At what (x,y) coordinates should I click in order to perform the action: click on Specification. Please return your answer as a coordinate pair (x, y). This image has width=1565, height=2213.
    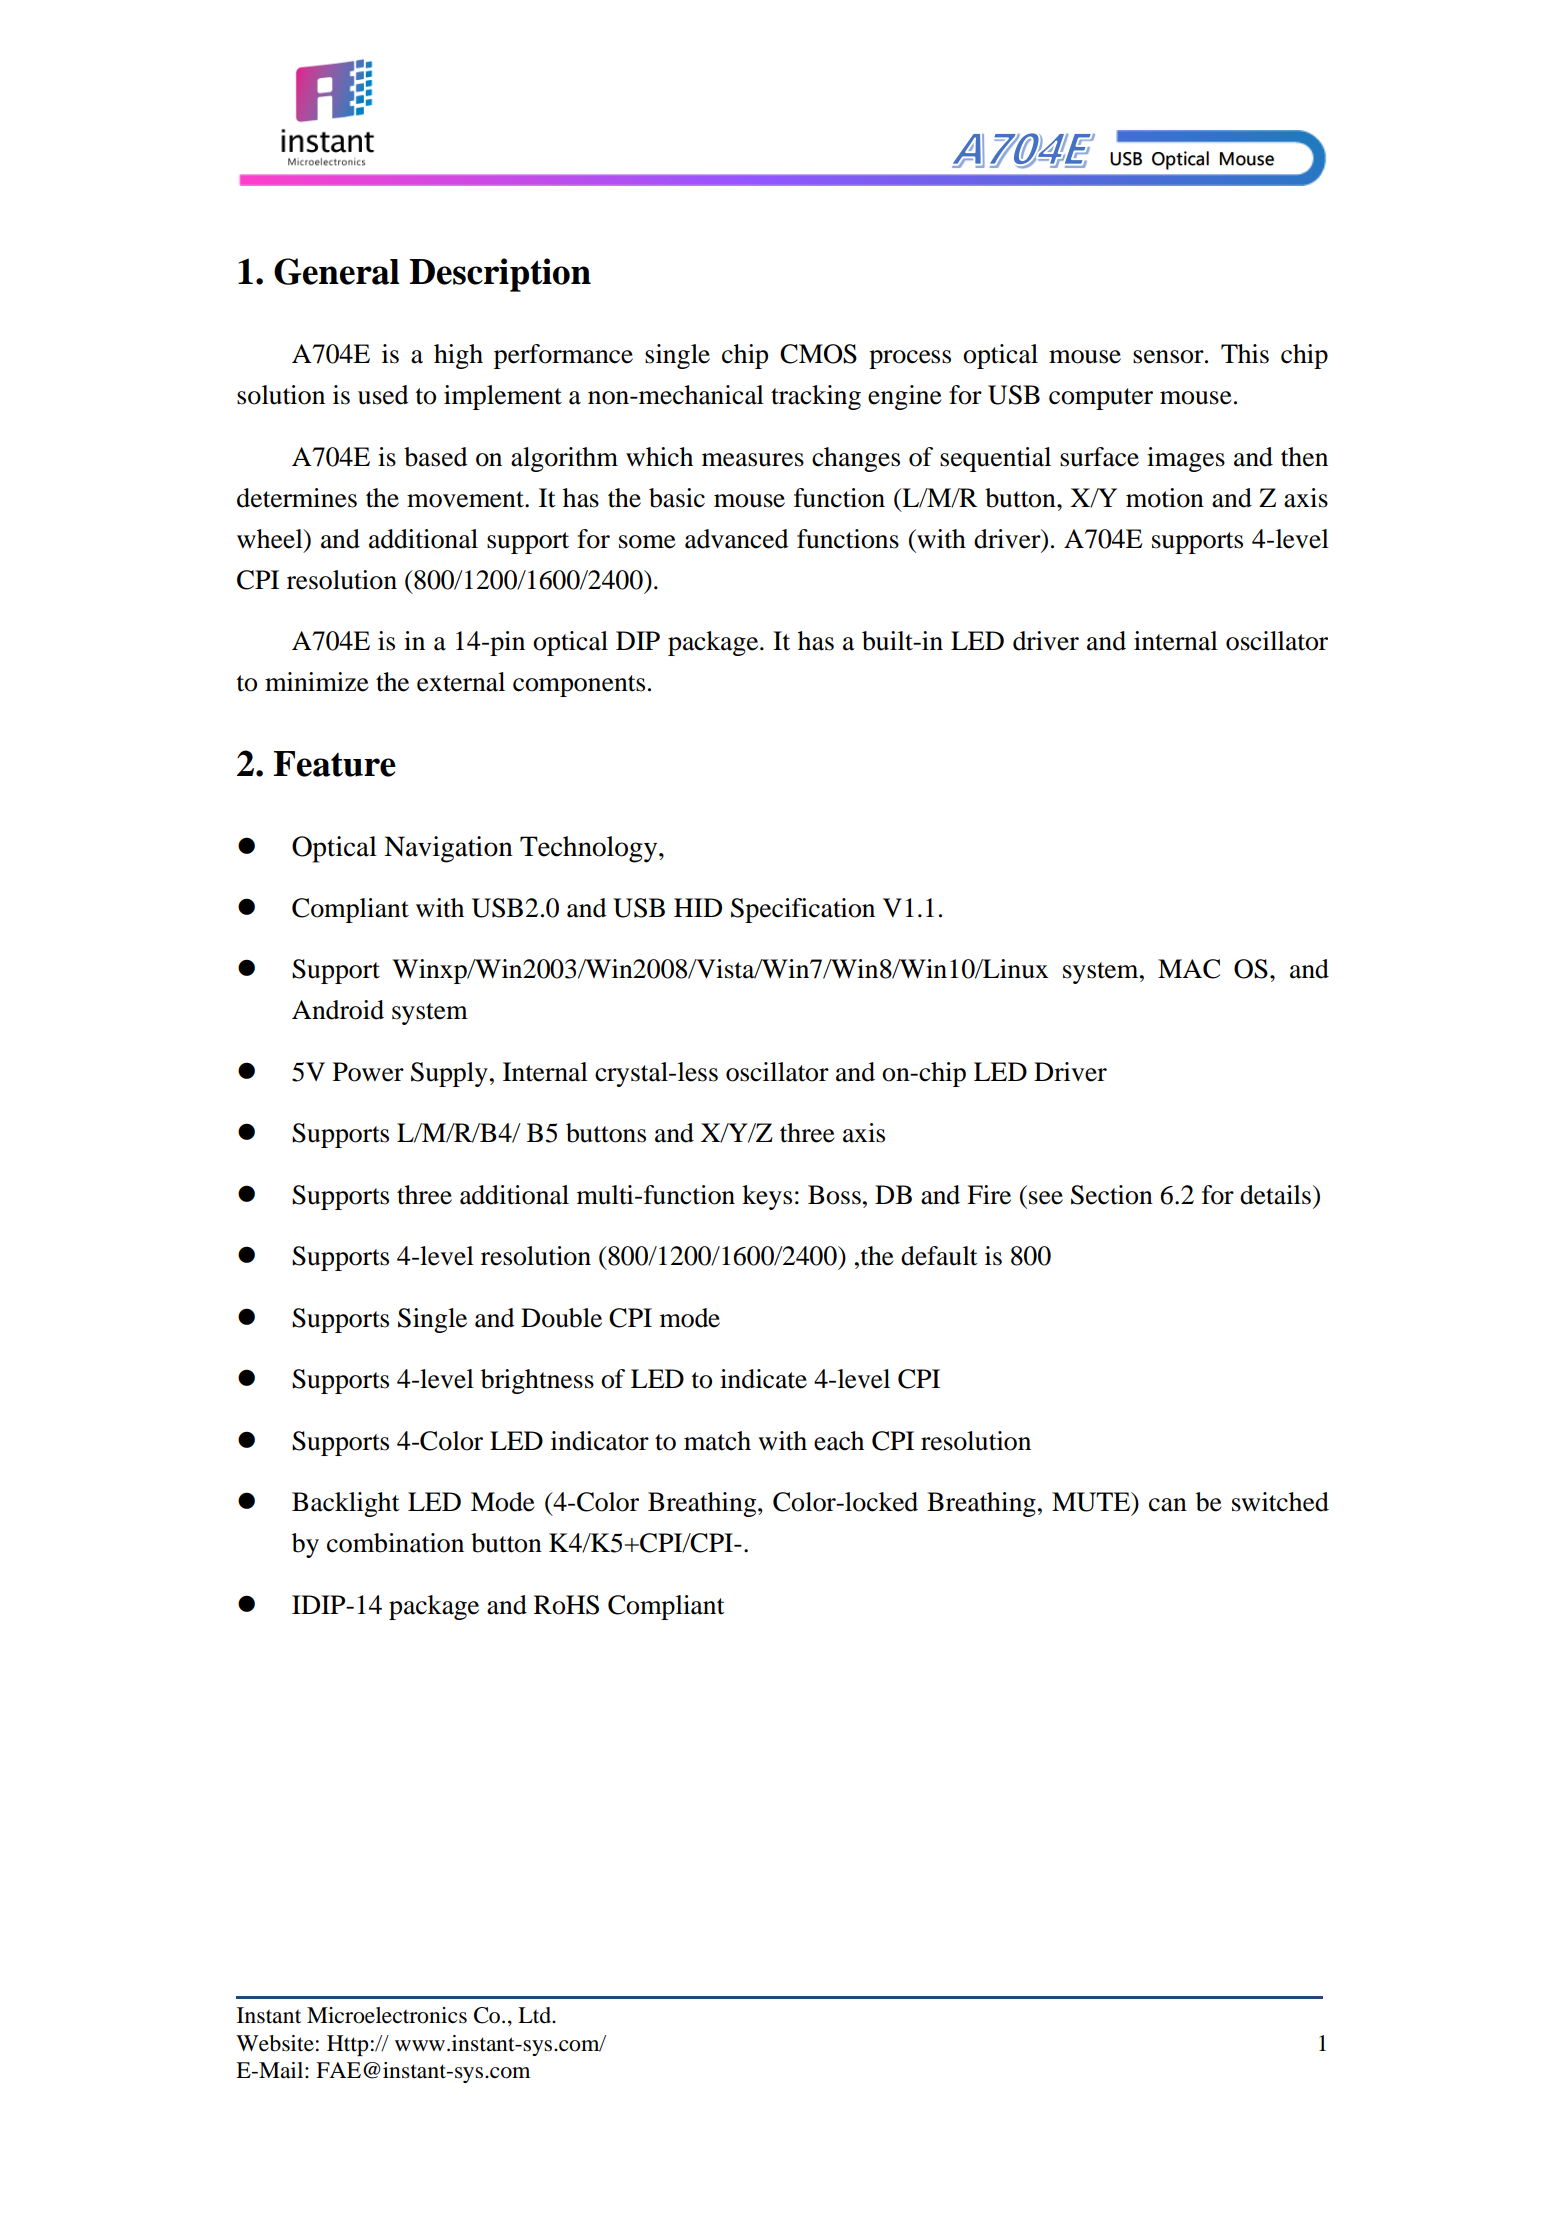
    Looking at the image, I should click on (803, 910).
